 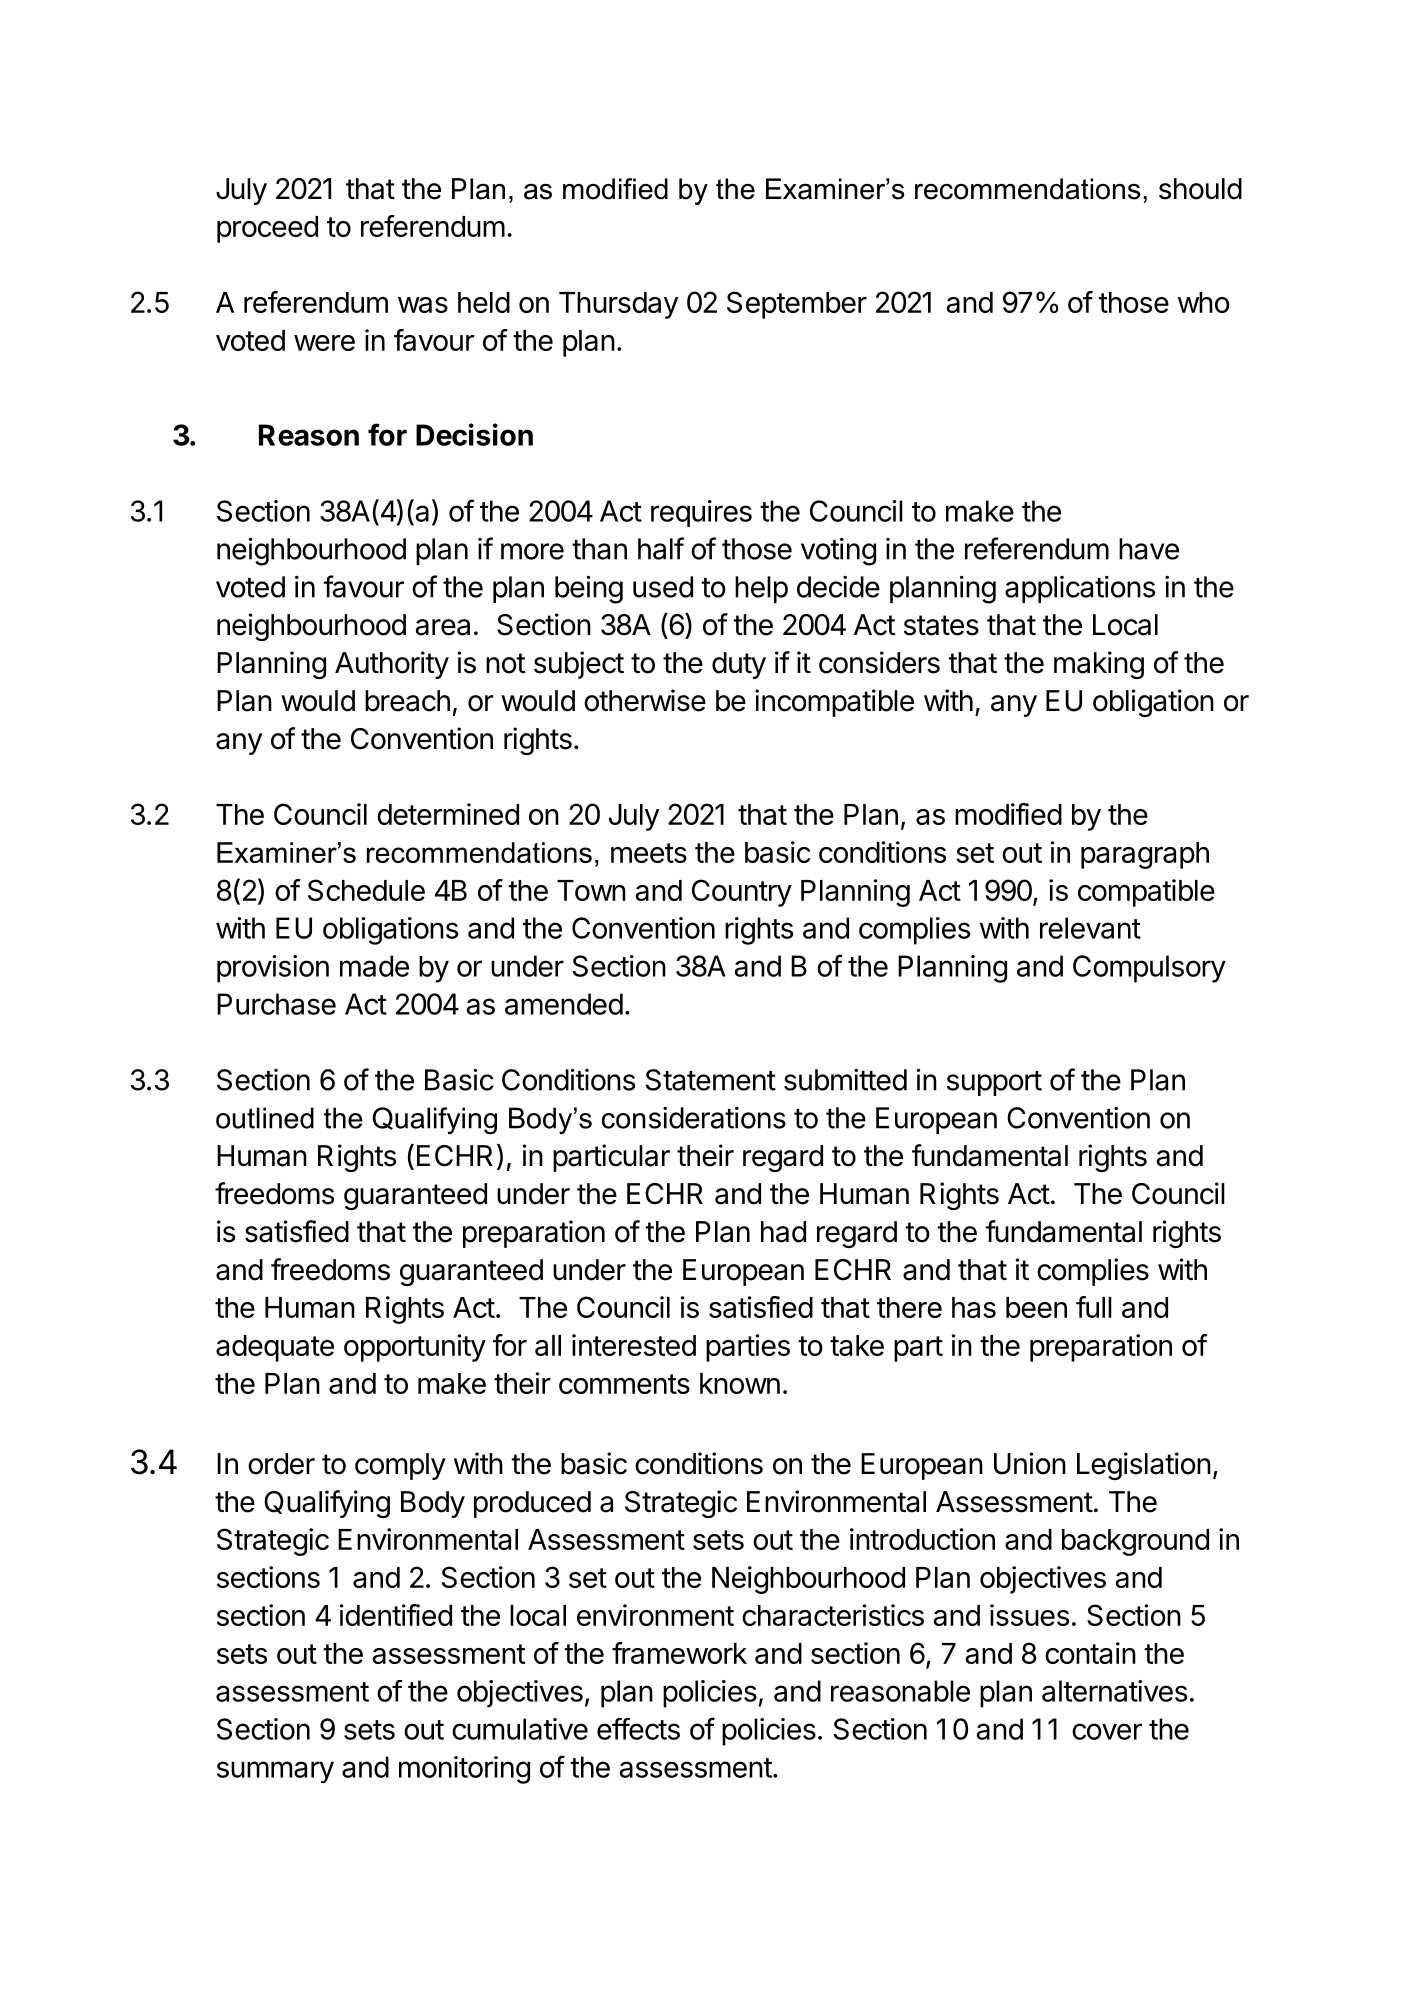 I want to click on should, so click(x=1200, y=189).
